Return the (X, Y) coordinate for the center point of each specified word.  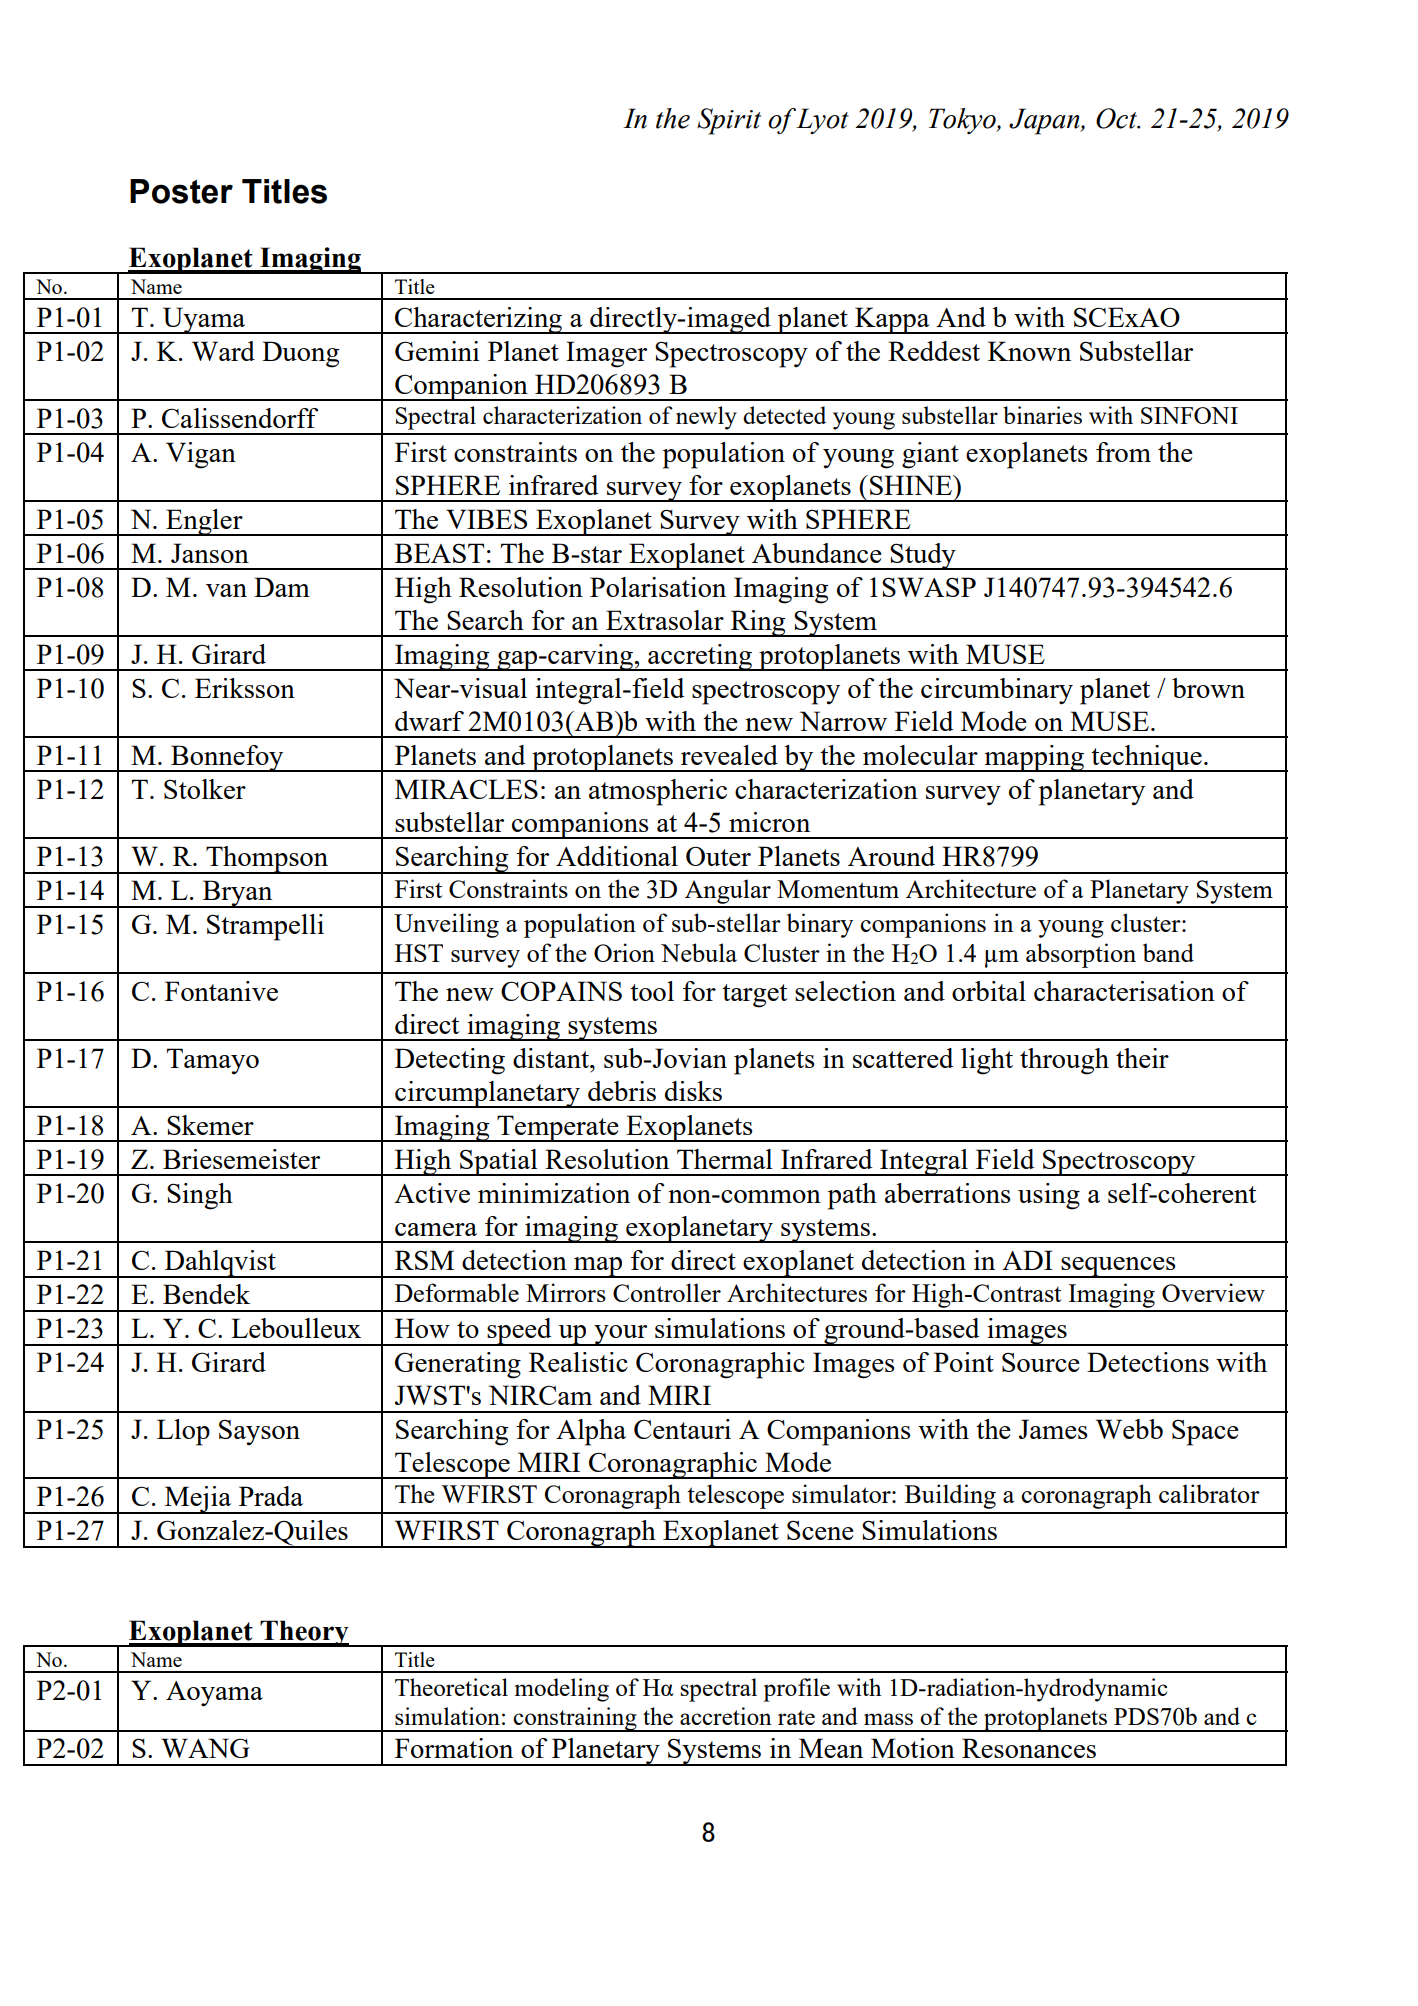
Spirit (729, 121)
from (1123, 452)
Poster (181, 191)
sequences (1118, 1267)
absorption (1081, 955)
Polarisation (658, 587)
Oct (1117, 118)
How (422, 1328)
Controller (667, 1292)
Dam (282, 587)
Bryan (237, 894)
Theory (304, 1633)
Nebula (699, 952)
